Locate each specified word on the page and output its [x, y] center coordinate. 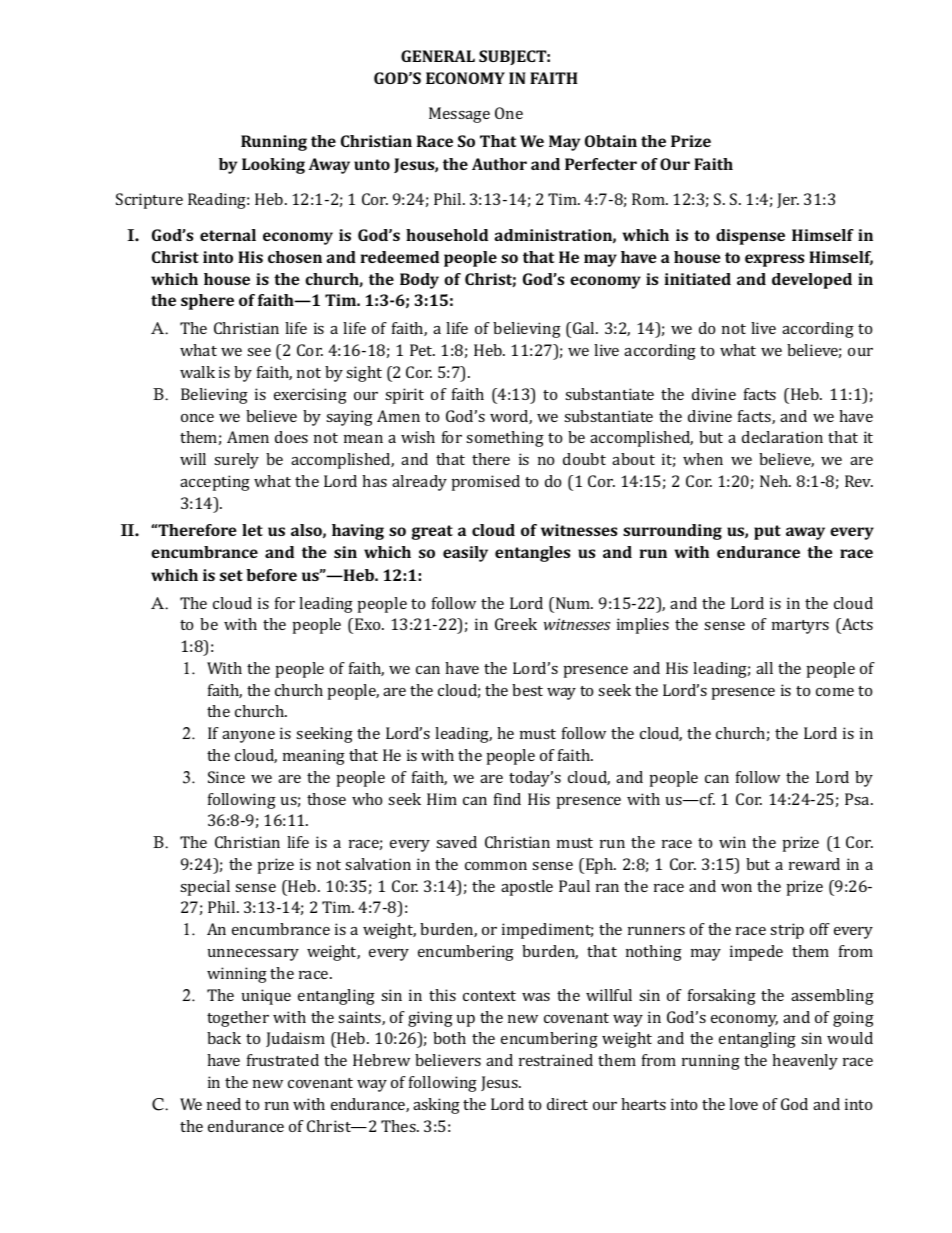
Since [226, 777]
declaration [782, 437]
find [507, 799]
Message [459, 115]
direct [567, 1104]
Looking [273, 166]
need [224, 1104]
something [505, 439]
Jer [788, 200]
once [197, 418]
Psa [858, 799]
